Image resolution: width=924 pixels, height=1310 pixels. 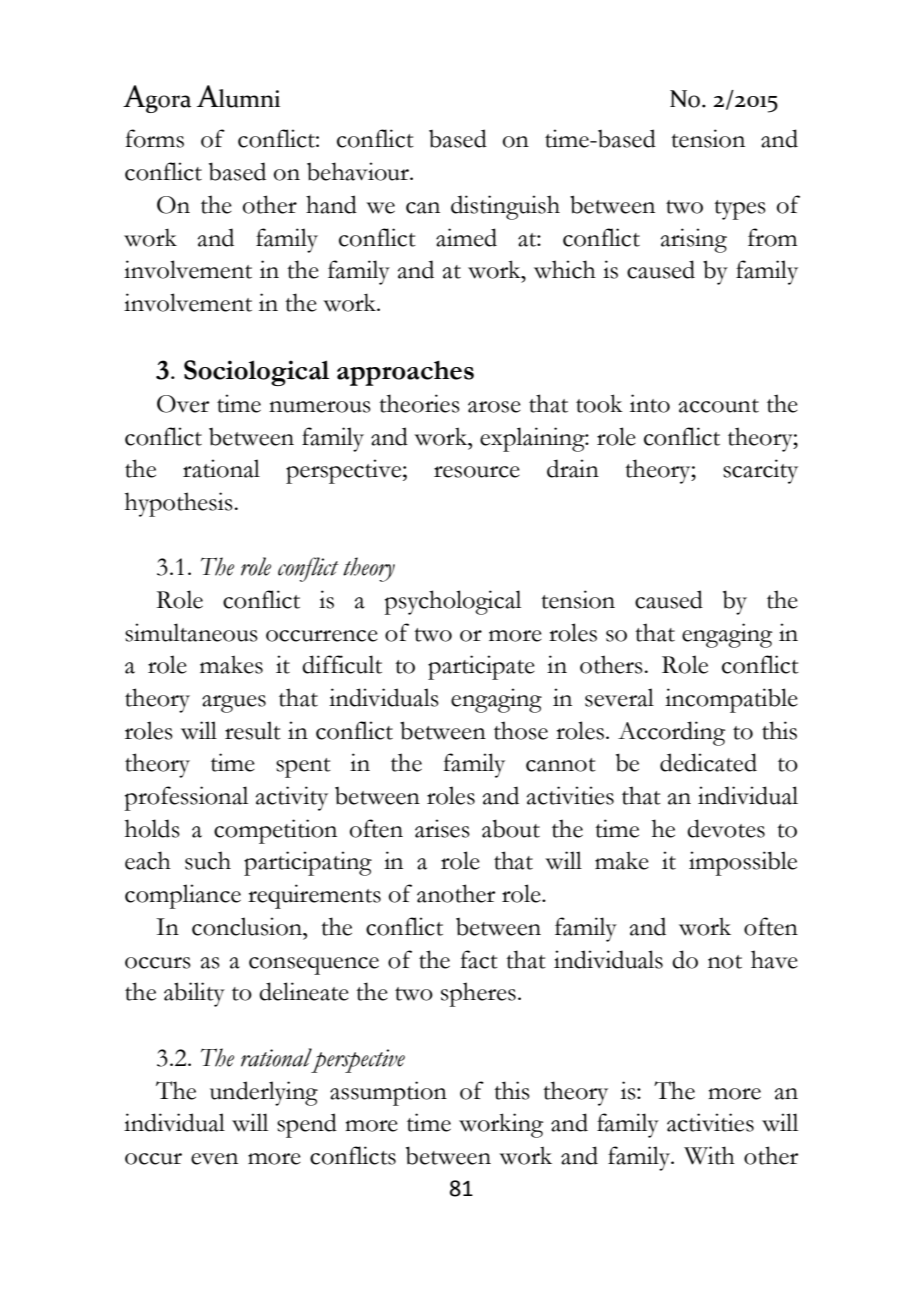 I want to click on resource, so click(x=477, y=472).
